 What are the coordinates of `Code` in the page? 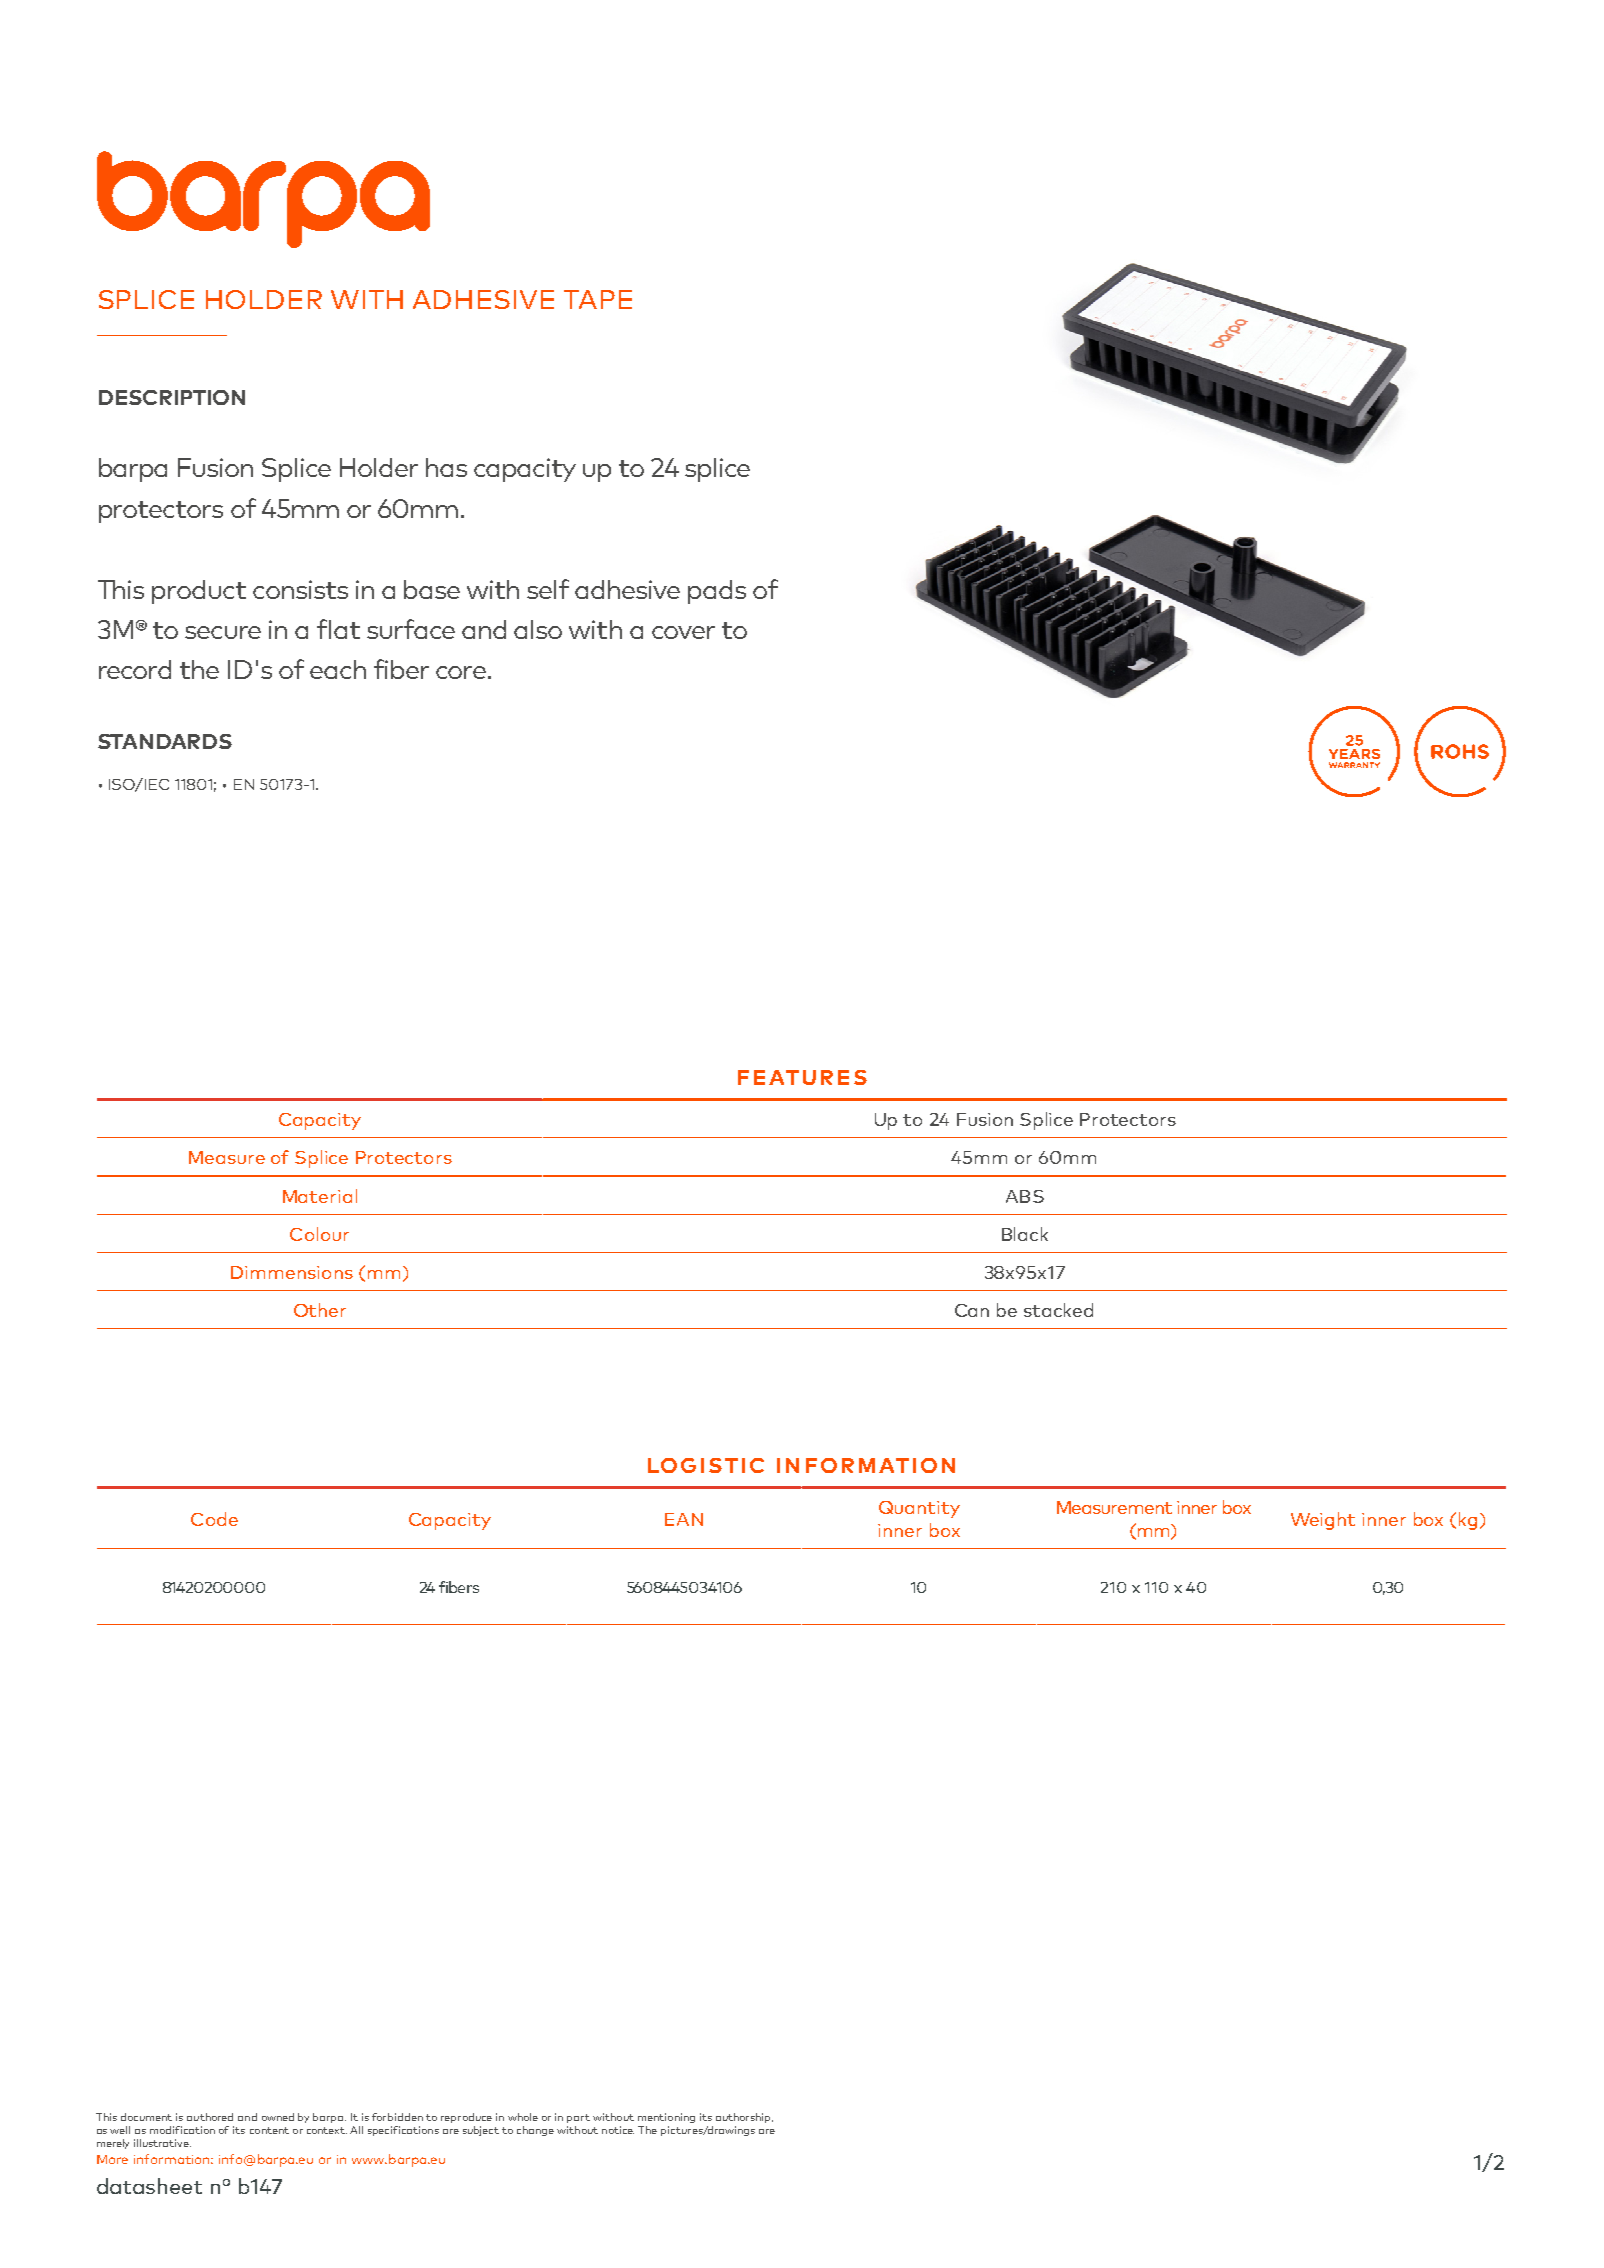 It's located at (214, 1519).
